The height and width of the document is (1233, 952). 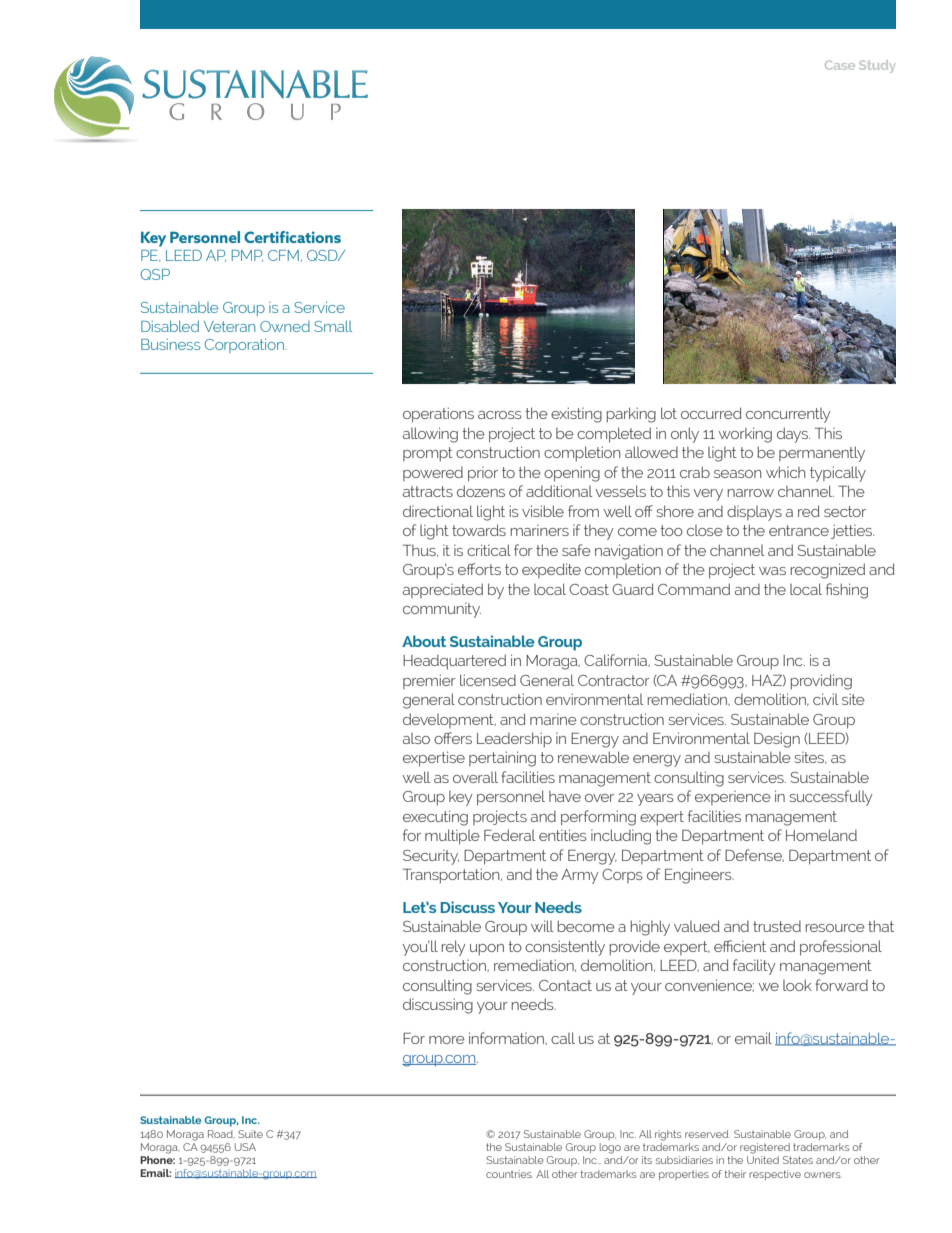 I want to click on days, so click(x=793, y=435).
